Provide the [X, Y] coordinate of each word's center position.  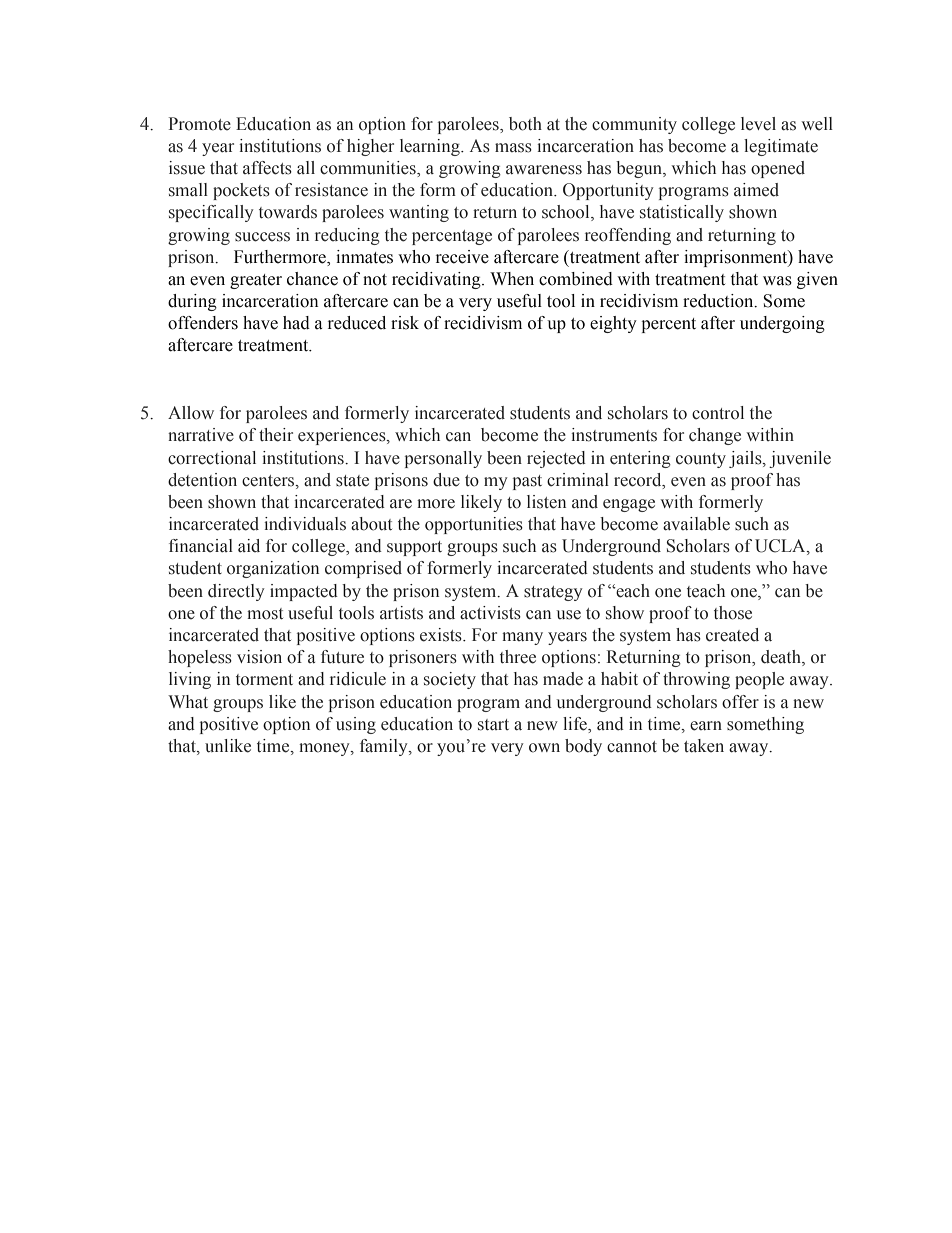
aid [249, 545]
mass [513, 148]
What [188, 701]
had [296, 323]
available [696, 524]
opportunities [474, 525]
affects [267, 168]
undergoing [782, 324]
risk [405, 323]
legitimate [781, 147]
